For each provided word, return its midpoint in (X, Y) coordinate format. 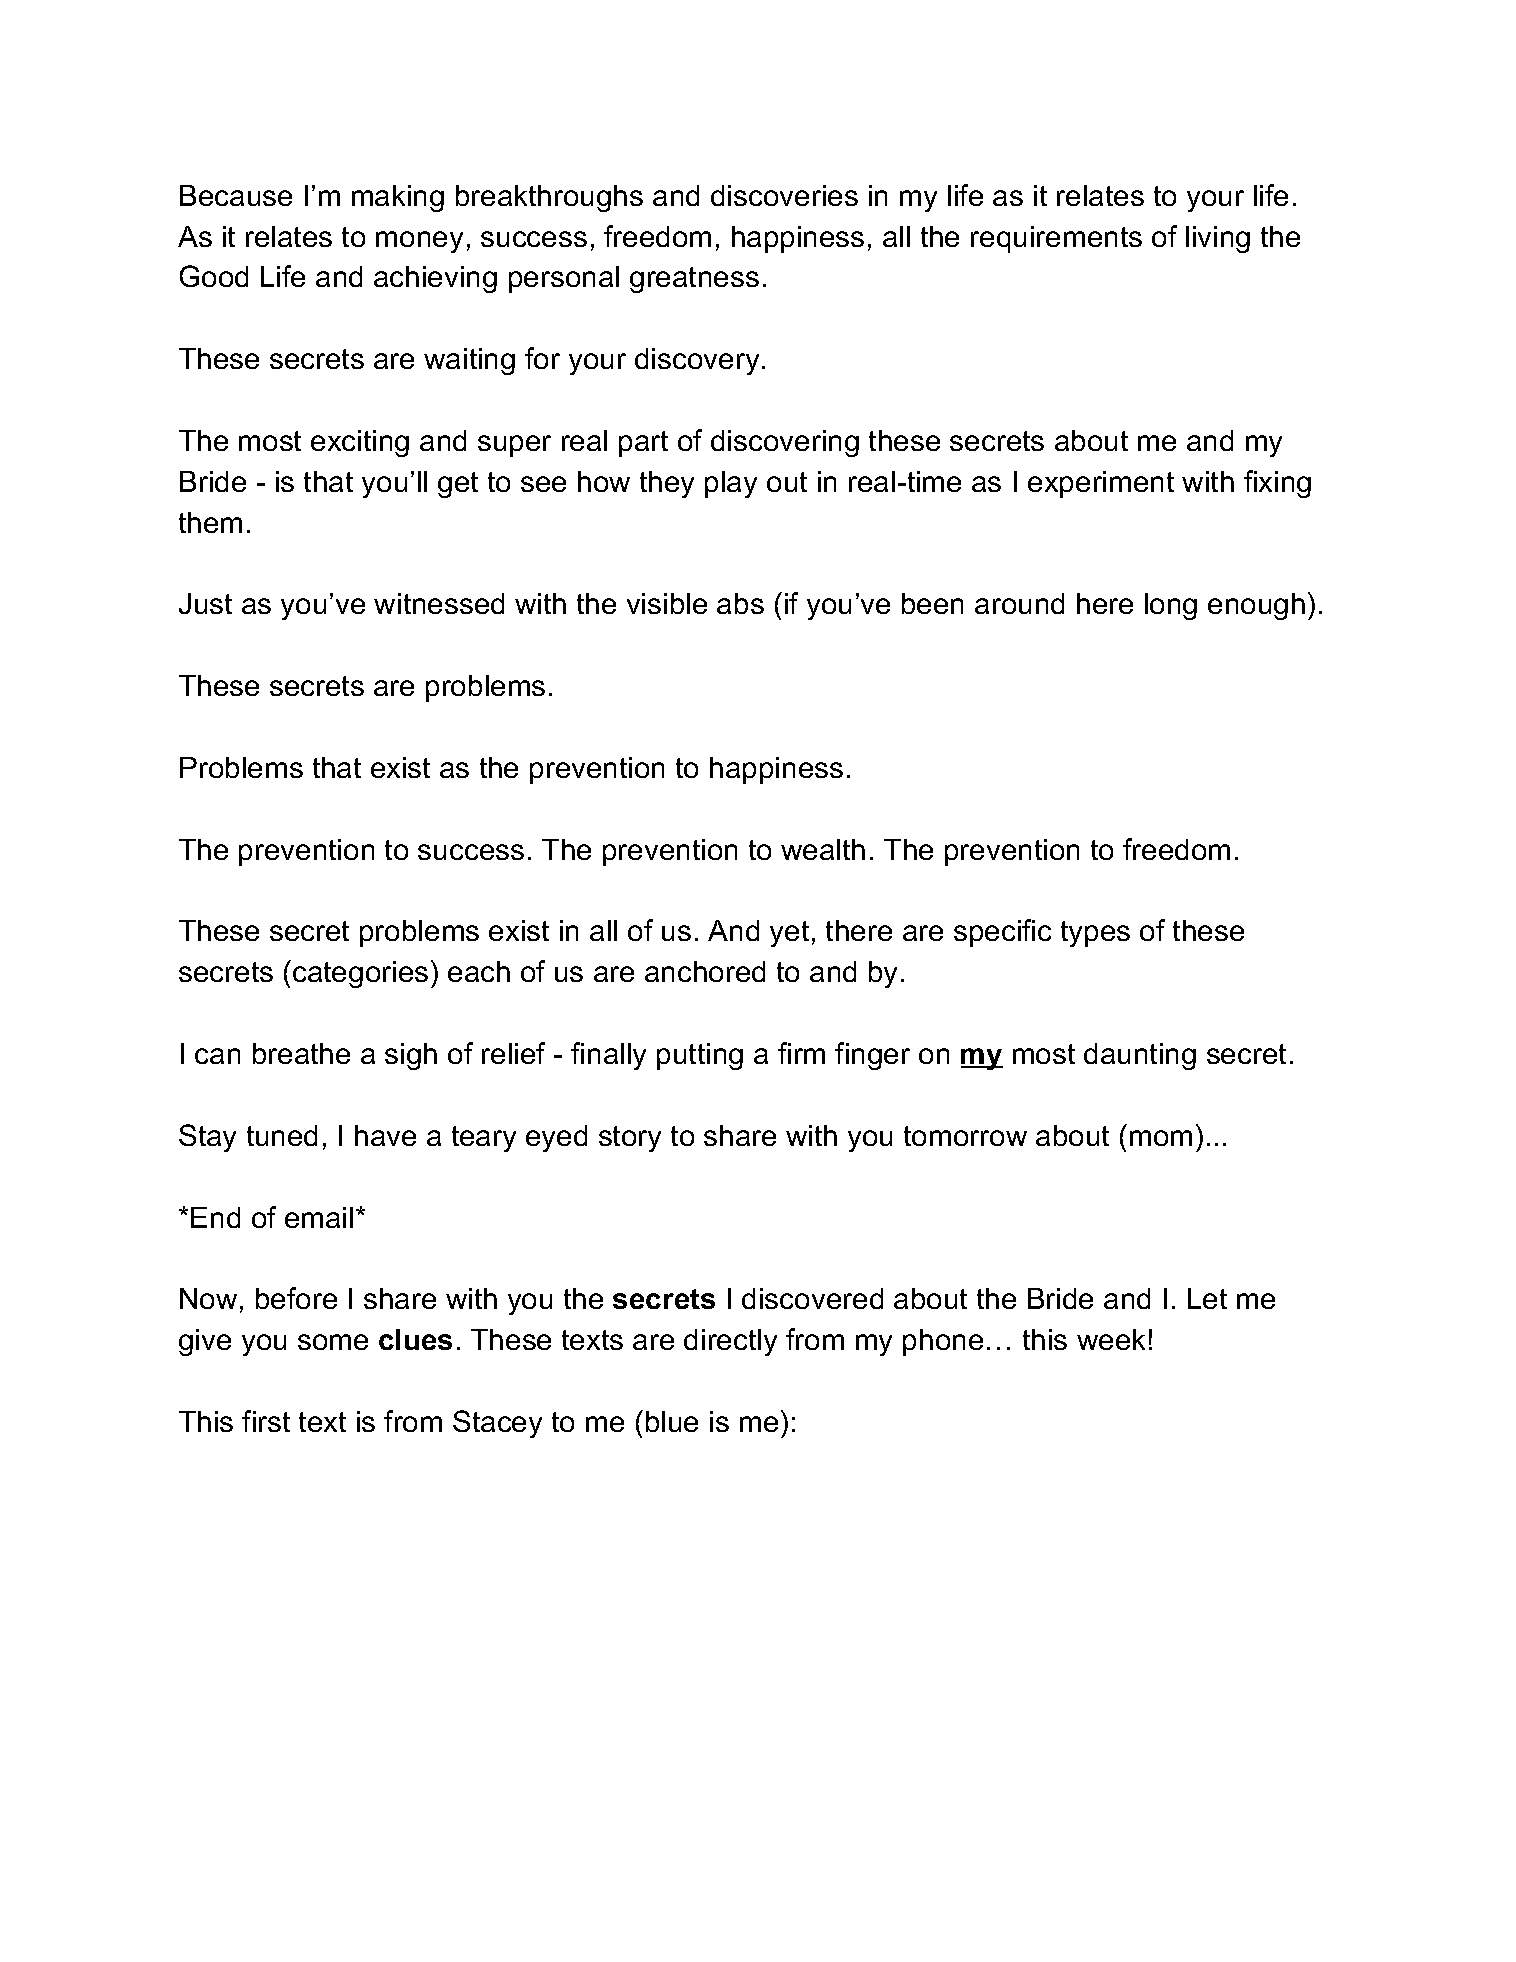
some (333, 1342)
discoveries (784, 195)
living (1218, 239)
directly (730, 1342)
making (398, 198)
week (1111, 1339)
